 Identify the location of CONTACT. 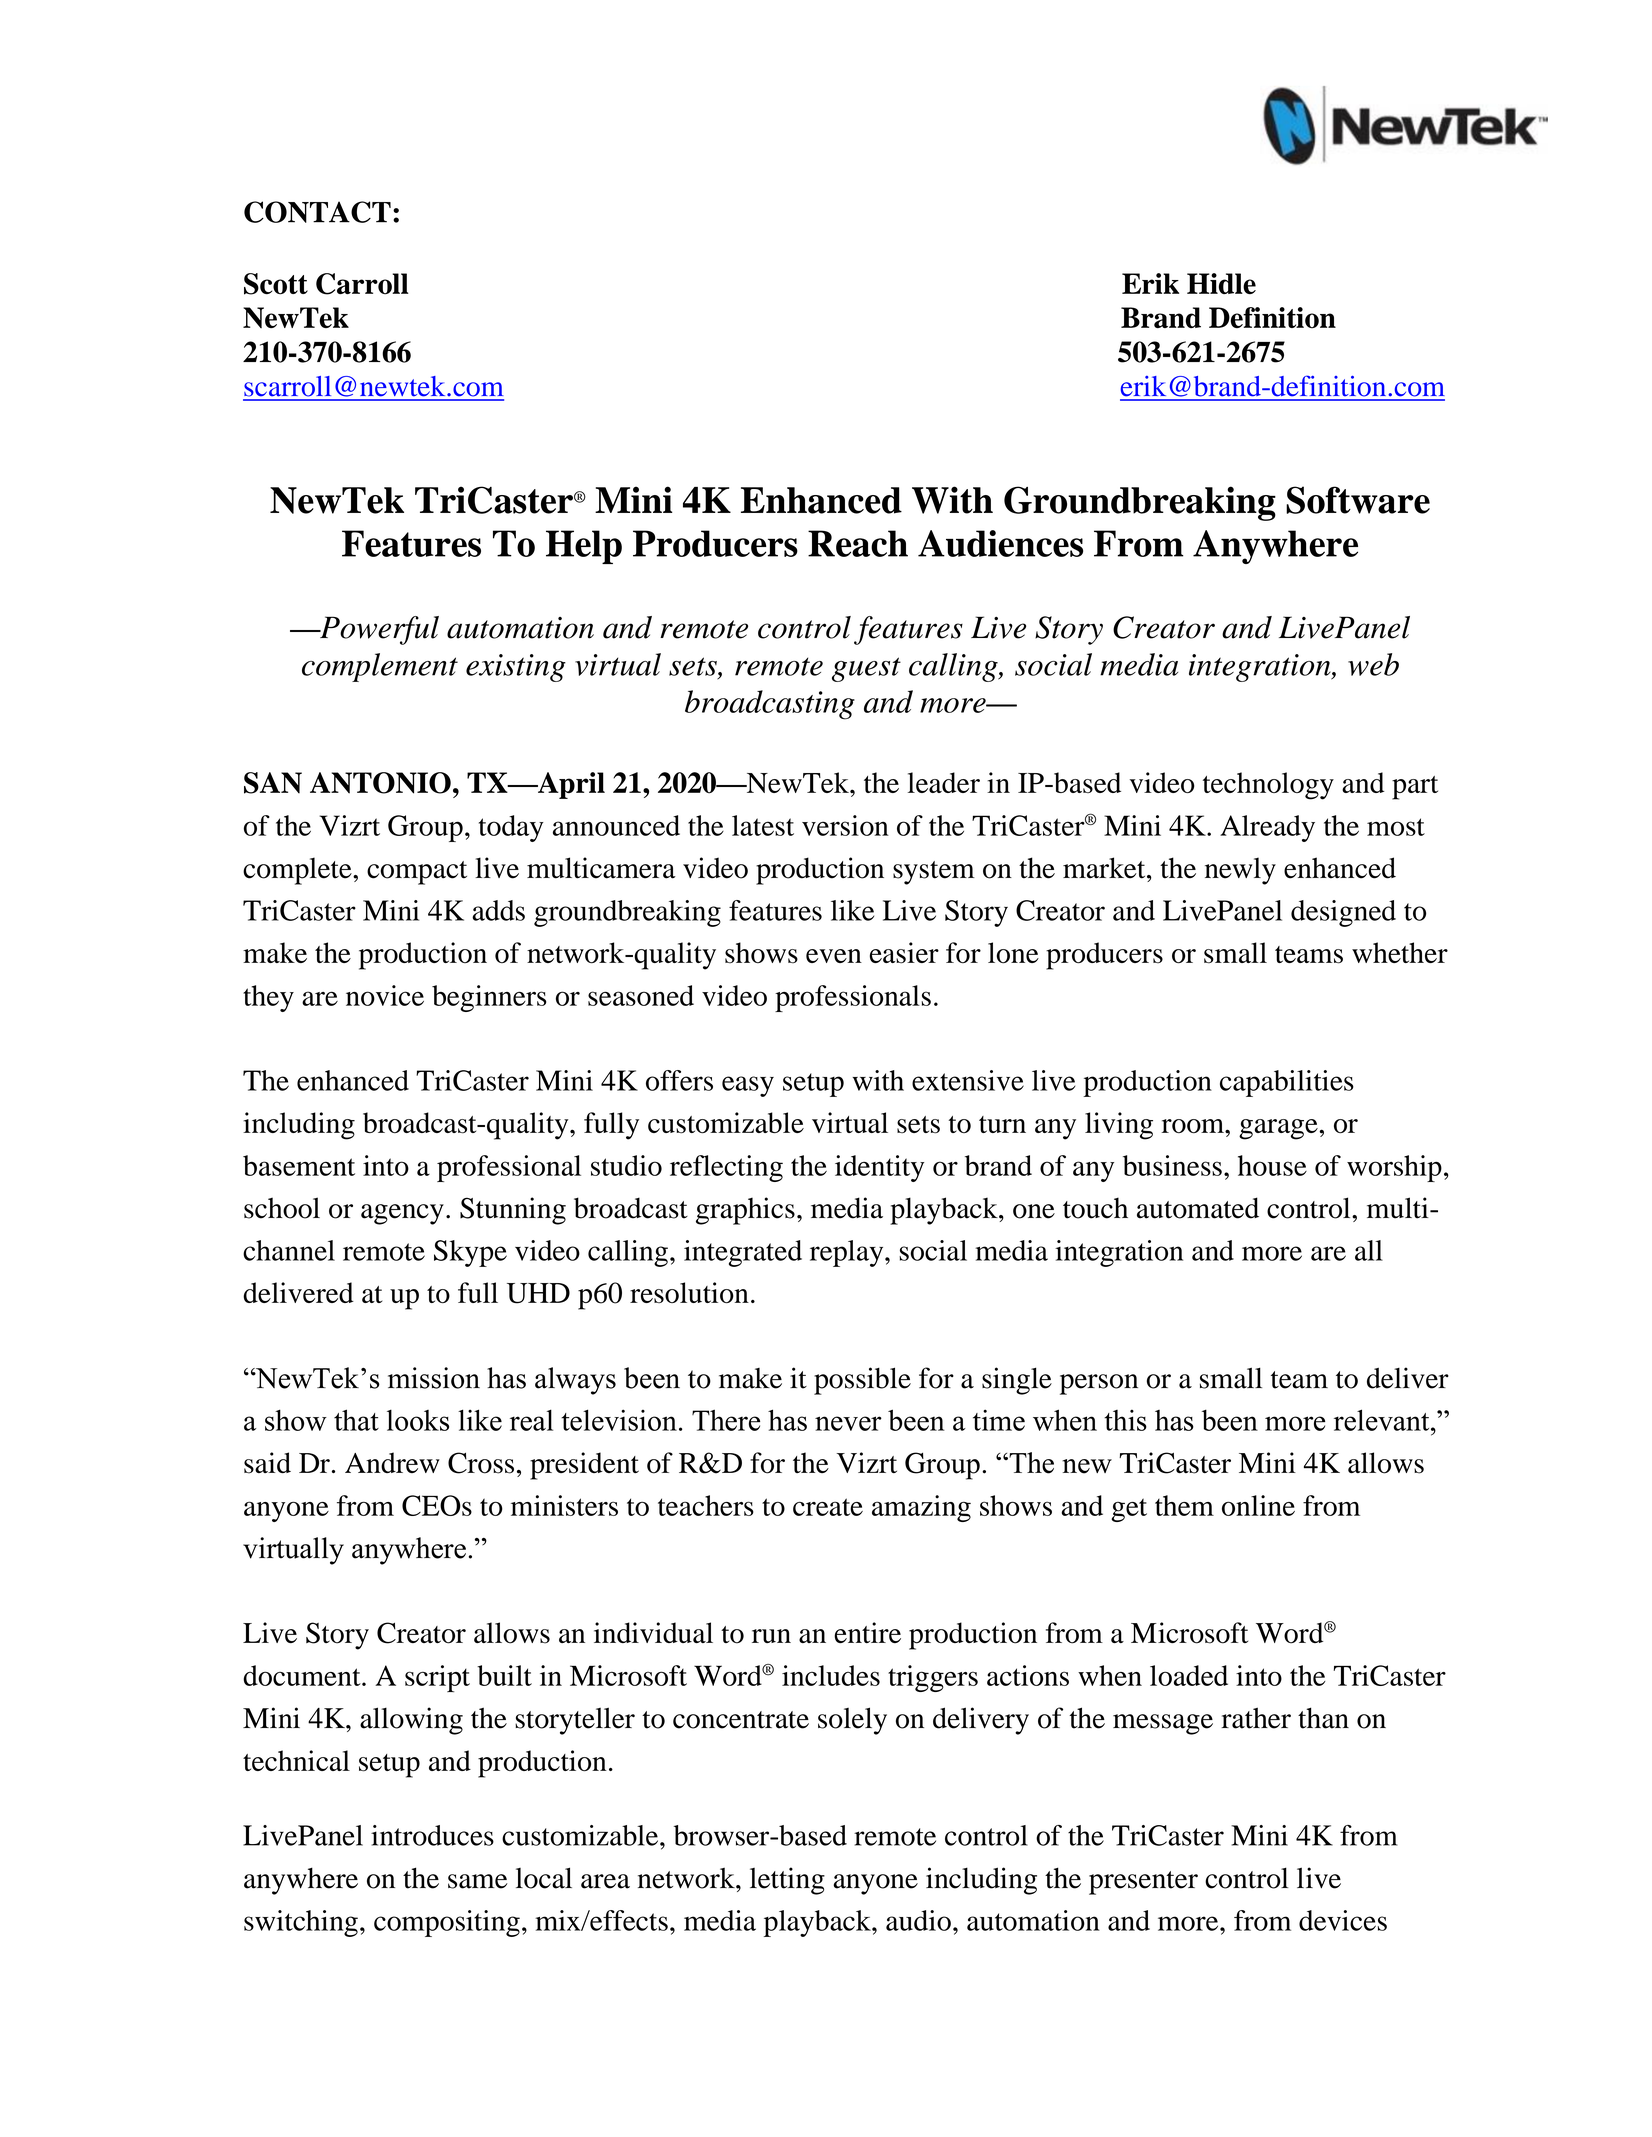
(317, 212).
